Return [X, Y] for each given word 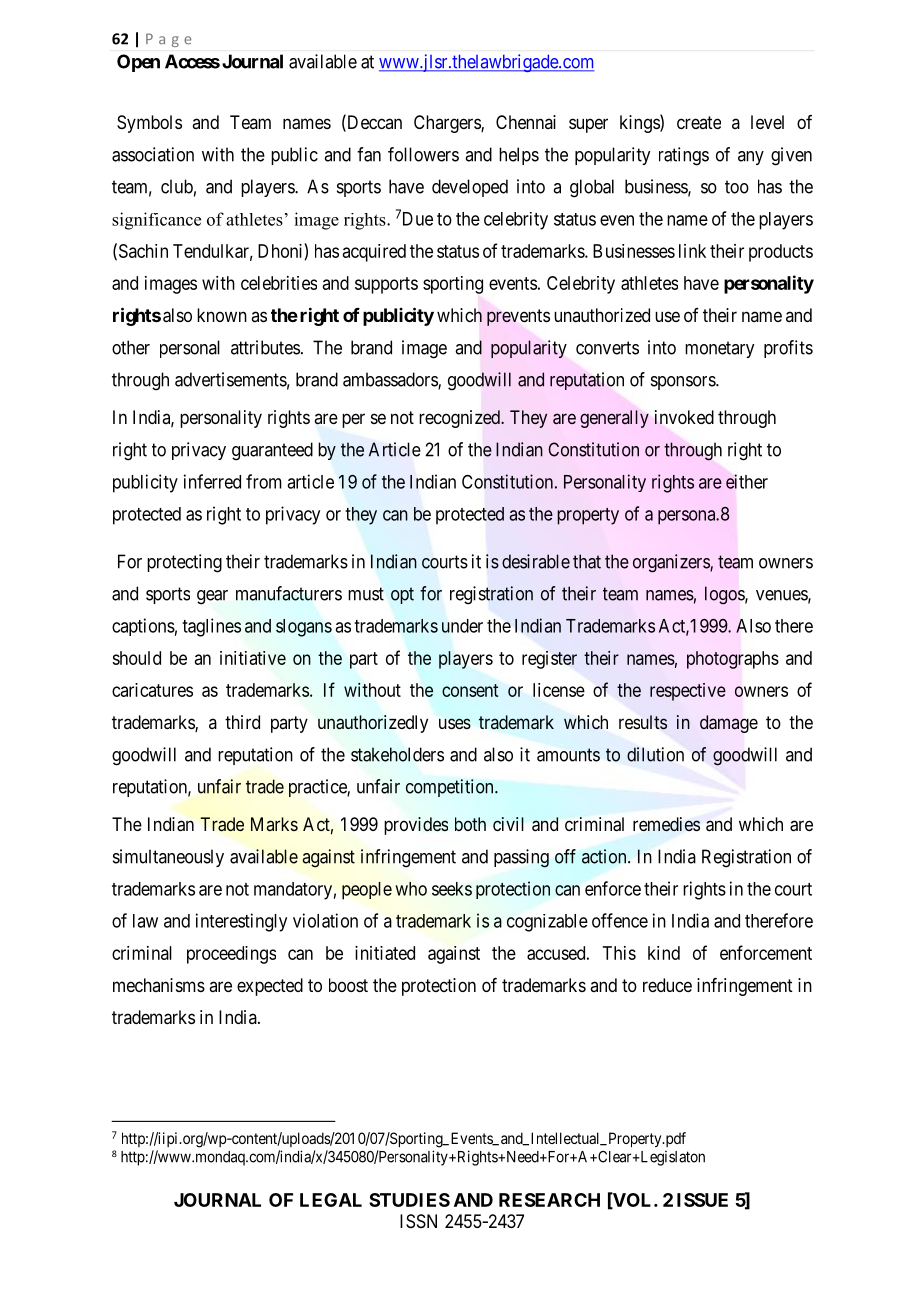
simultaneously [168, 858]
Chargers [448, 124]
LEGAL [331, 1200]
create [699, 122]
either [747, 481]
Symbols [149, 124]
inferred [212, 481]
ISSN [418, 1221]
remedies [666, 824]
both [470, 824]
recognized [460, 419]
